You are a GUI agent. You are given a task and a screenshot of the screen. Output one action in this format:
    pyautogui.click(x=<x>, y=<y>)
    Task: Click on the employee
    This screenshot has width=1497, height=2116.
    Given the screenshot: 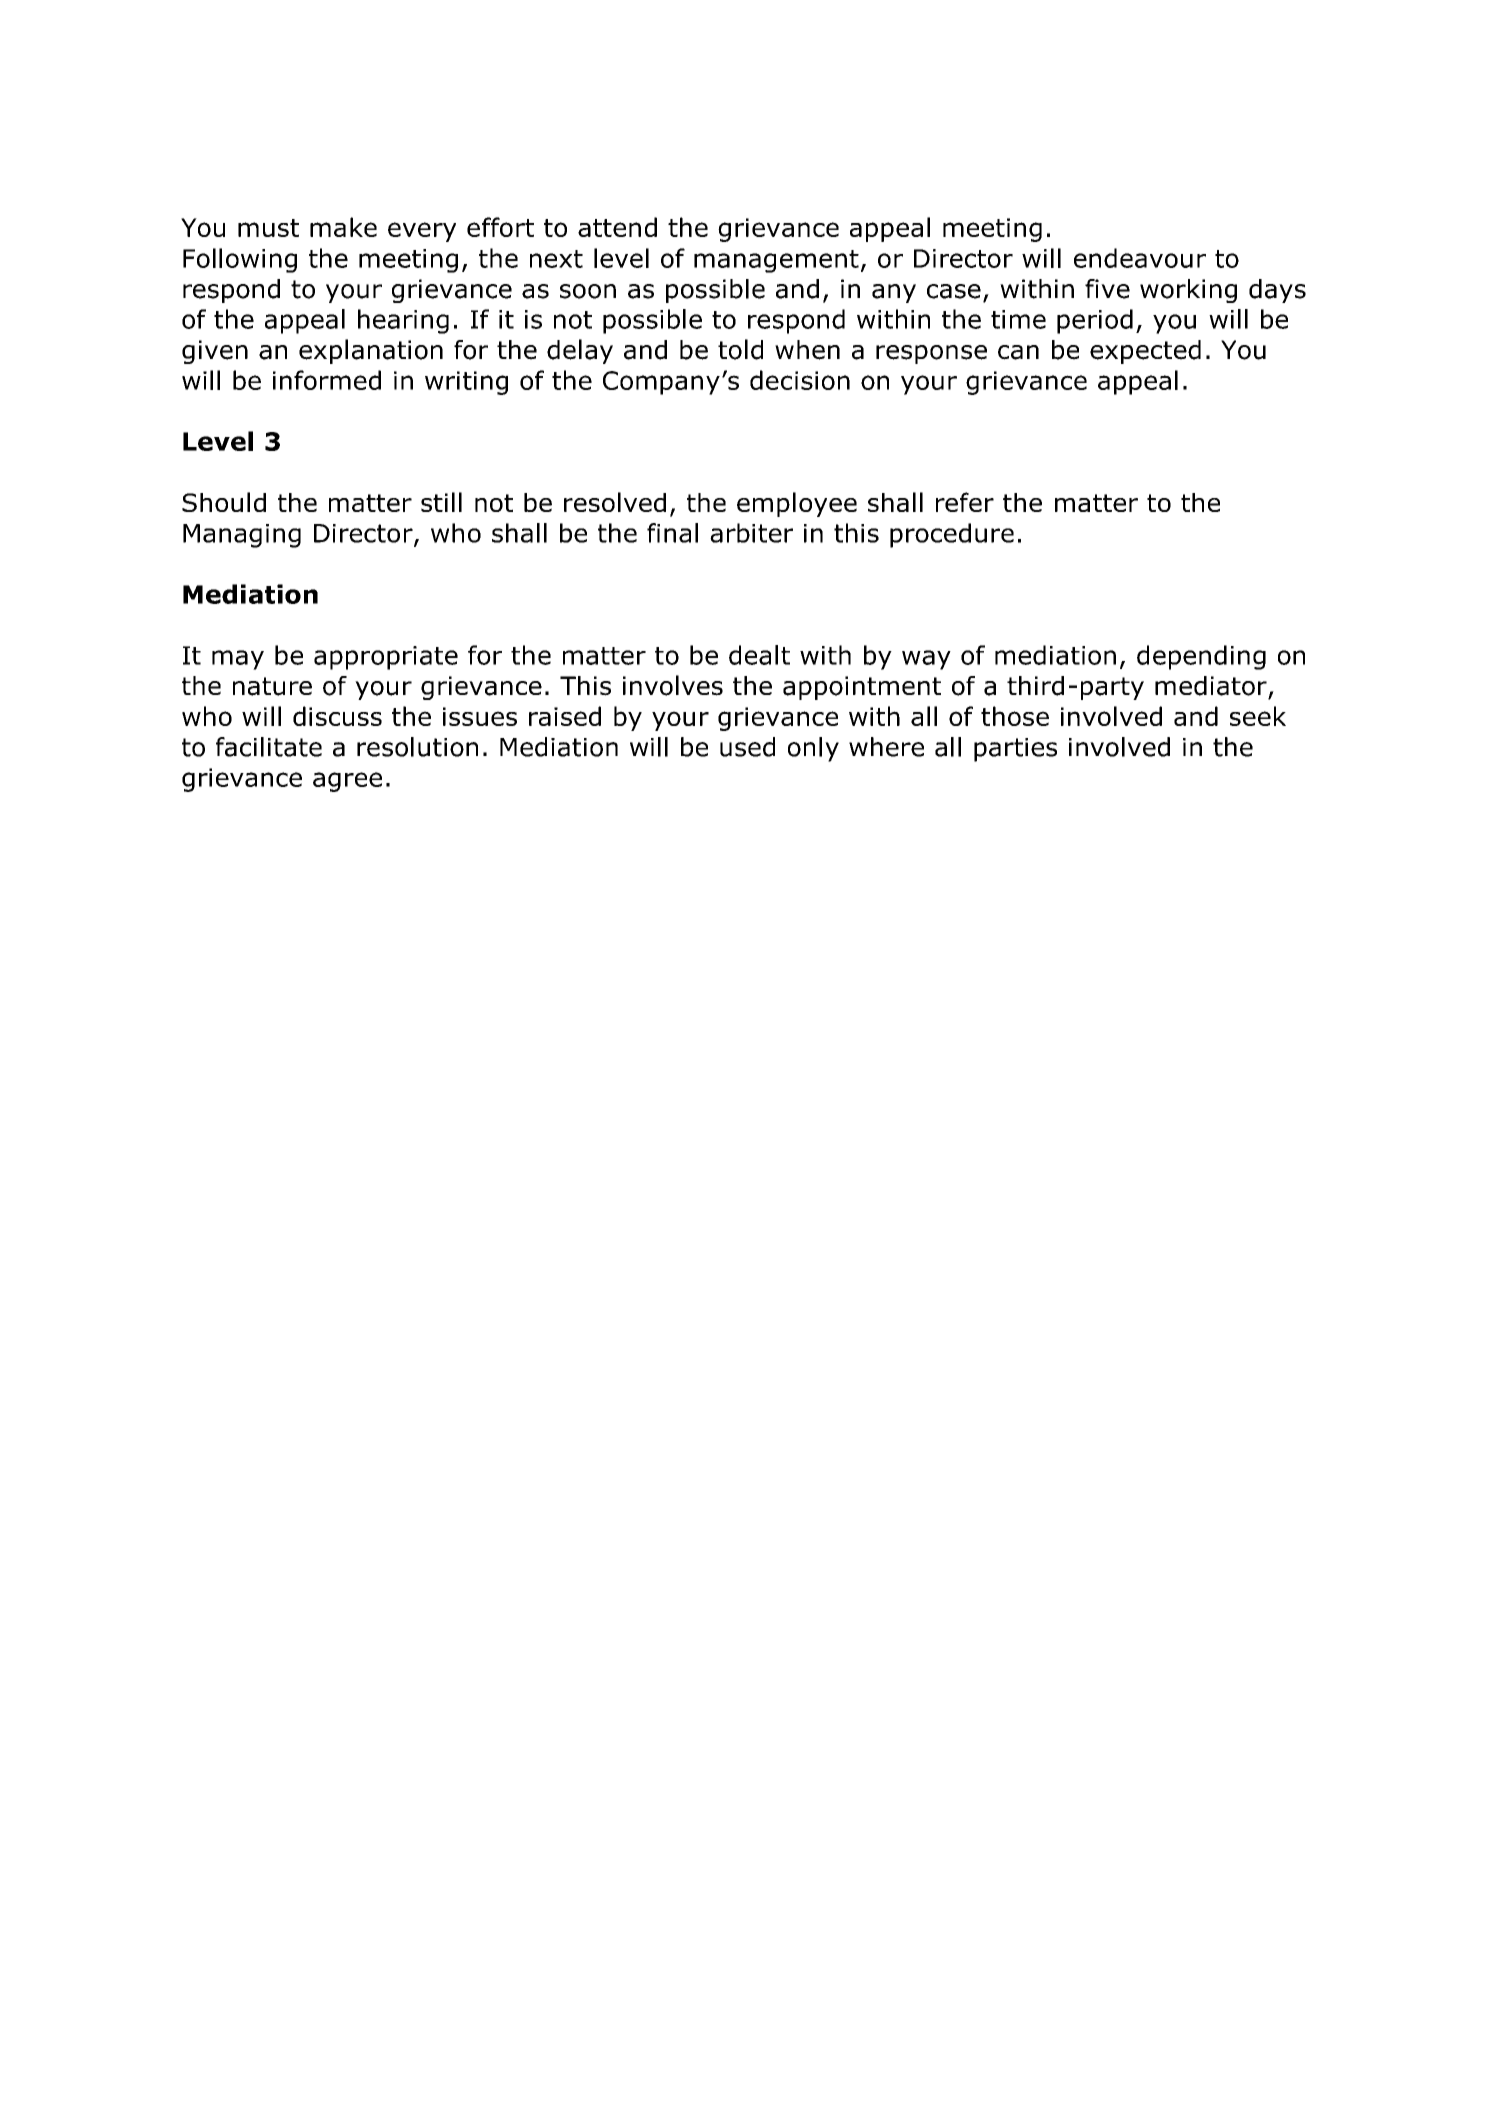 What is the action you would take?
    pyautogui.click(x=797, y=504)
